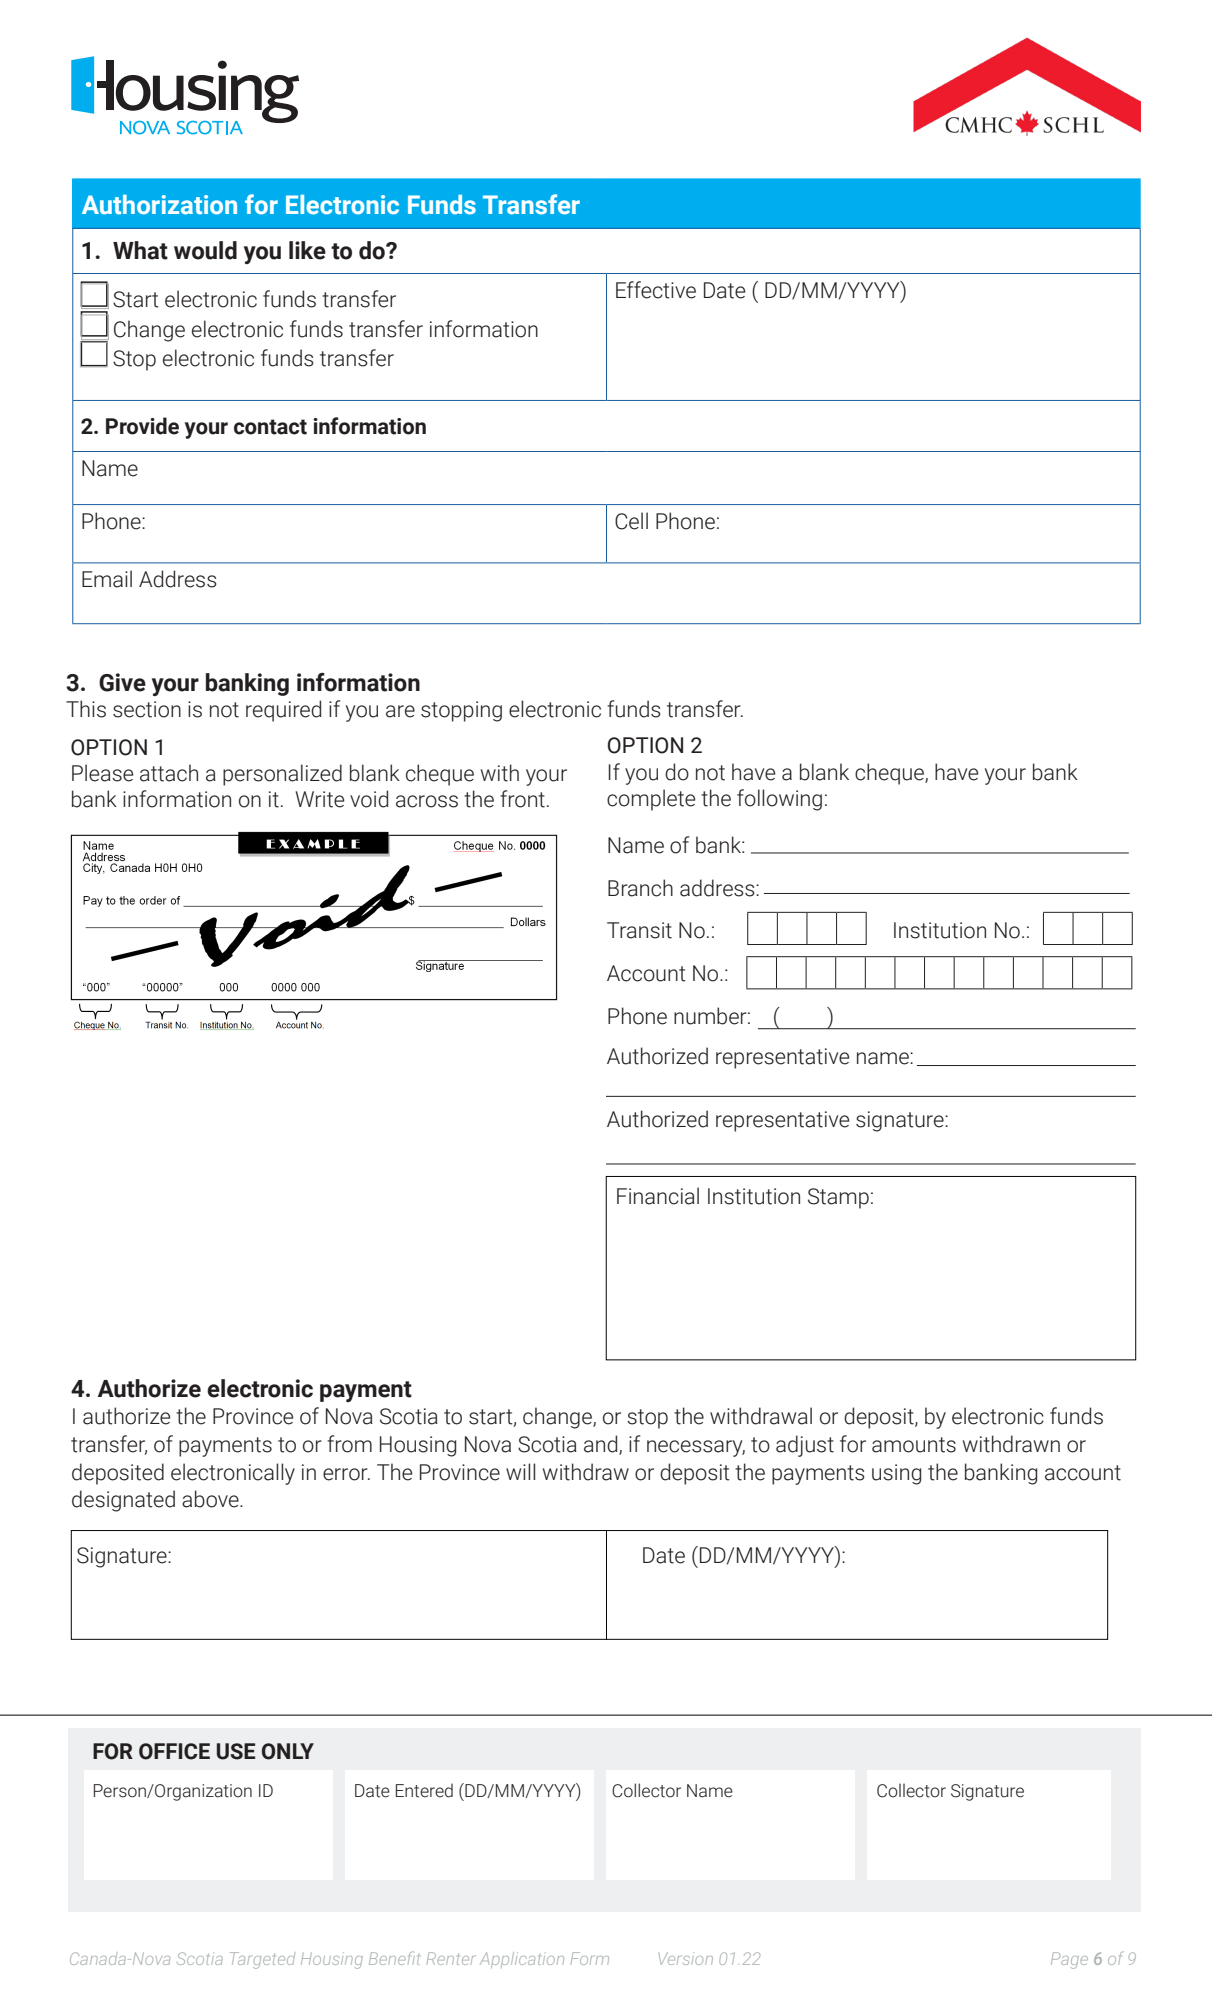 The width and height of the screenshot is (1212, 1996). Describe the element at coordinates (658, 1196) in the screenshot. I see `Financial` at that location.
